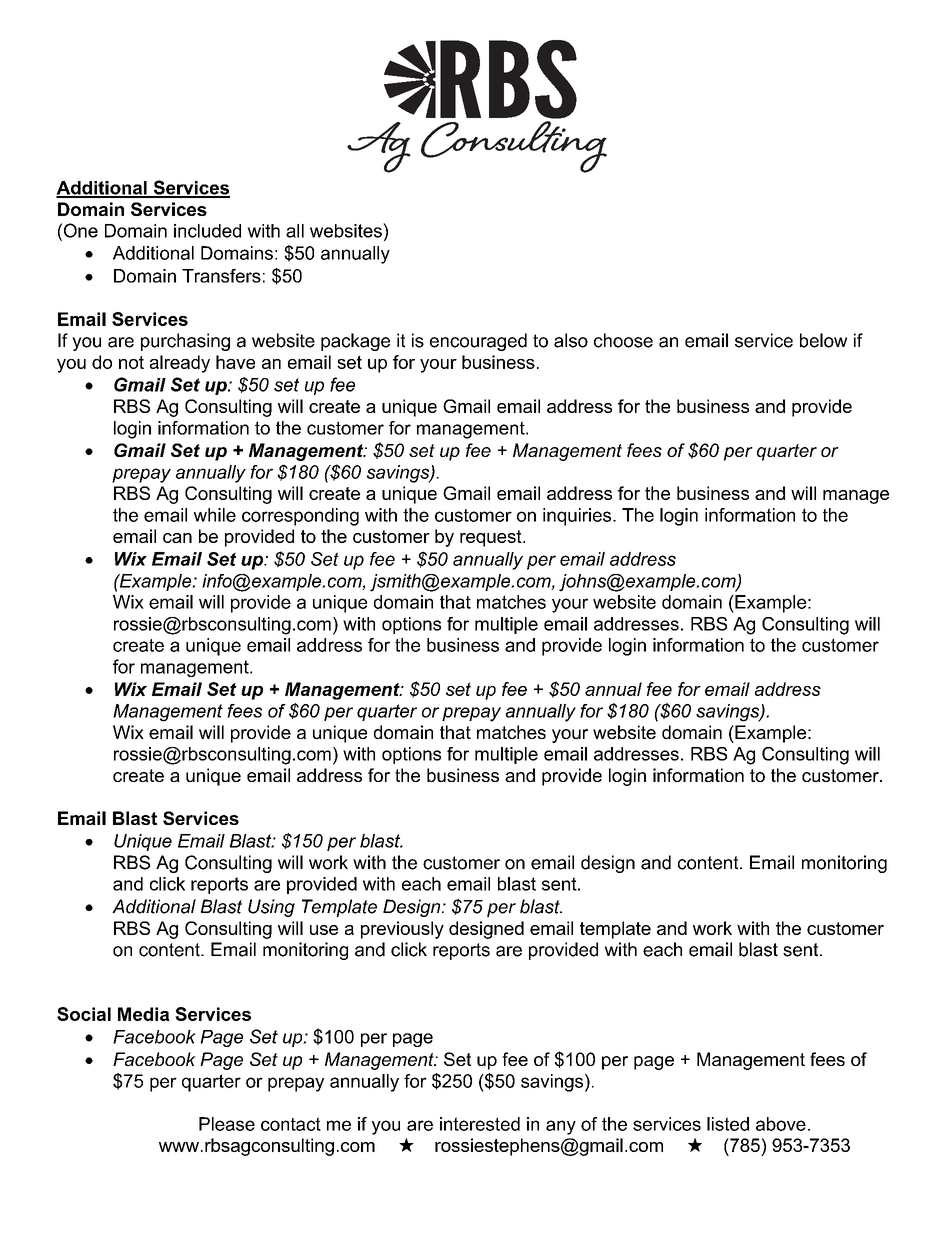  I want to click on request, so click(492, 538).
